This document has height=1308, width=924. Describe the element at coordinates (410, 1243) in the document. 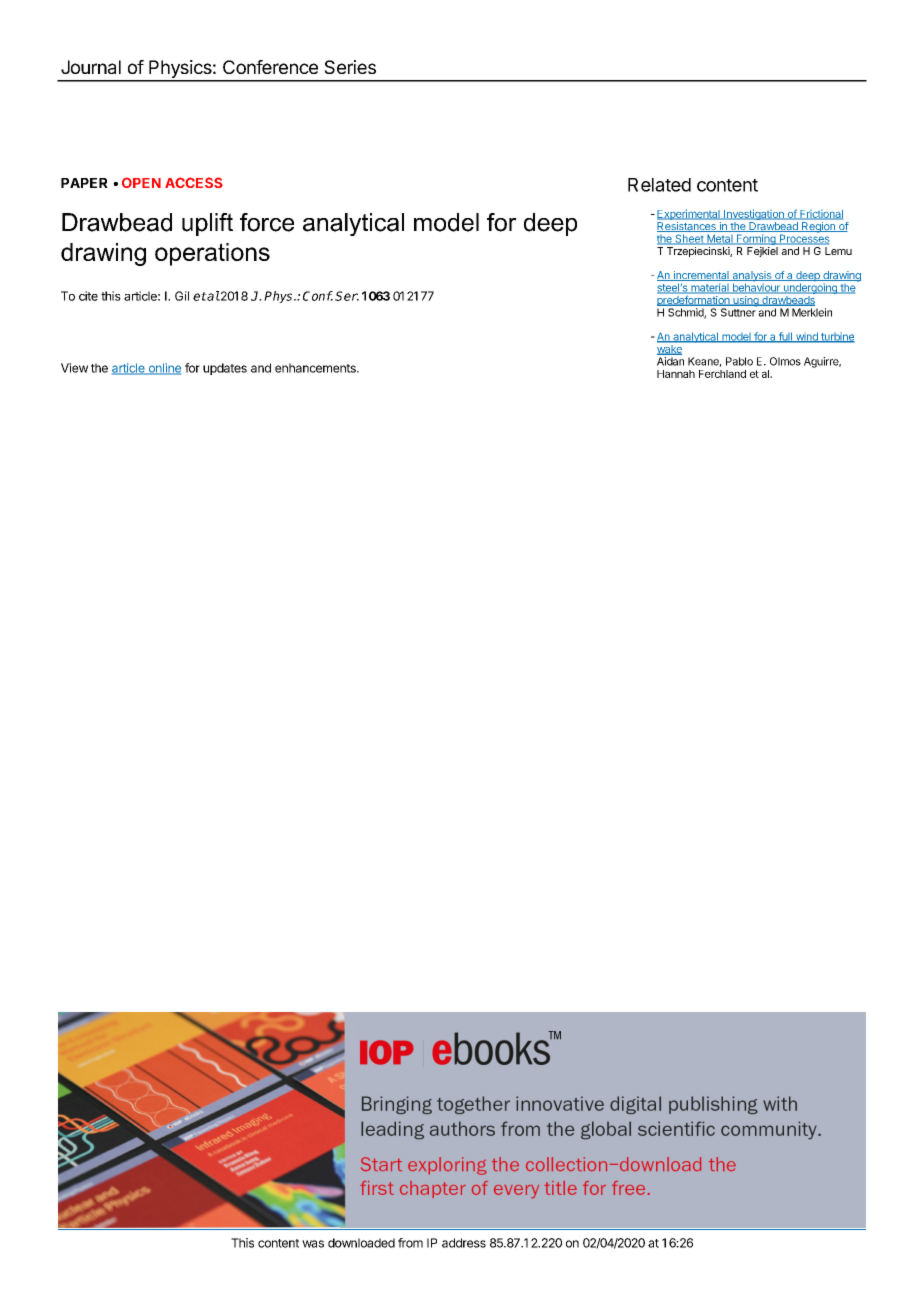

I see `from` at that location.
